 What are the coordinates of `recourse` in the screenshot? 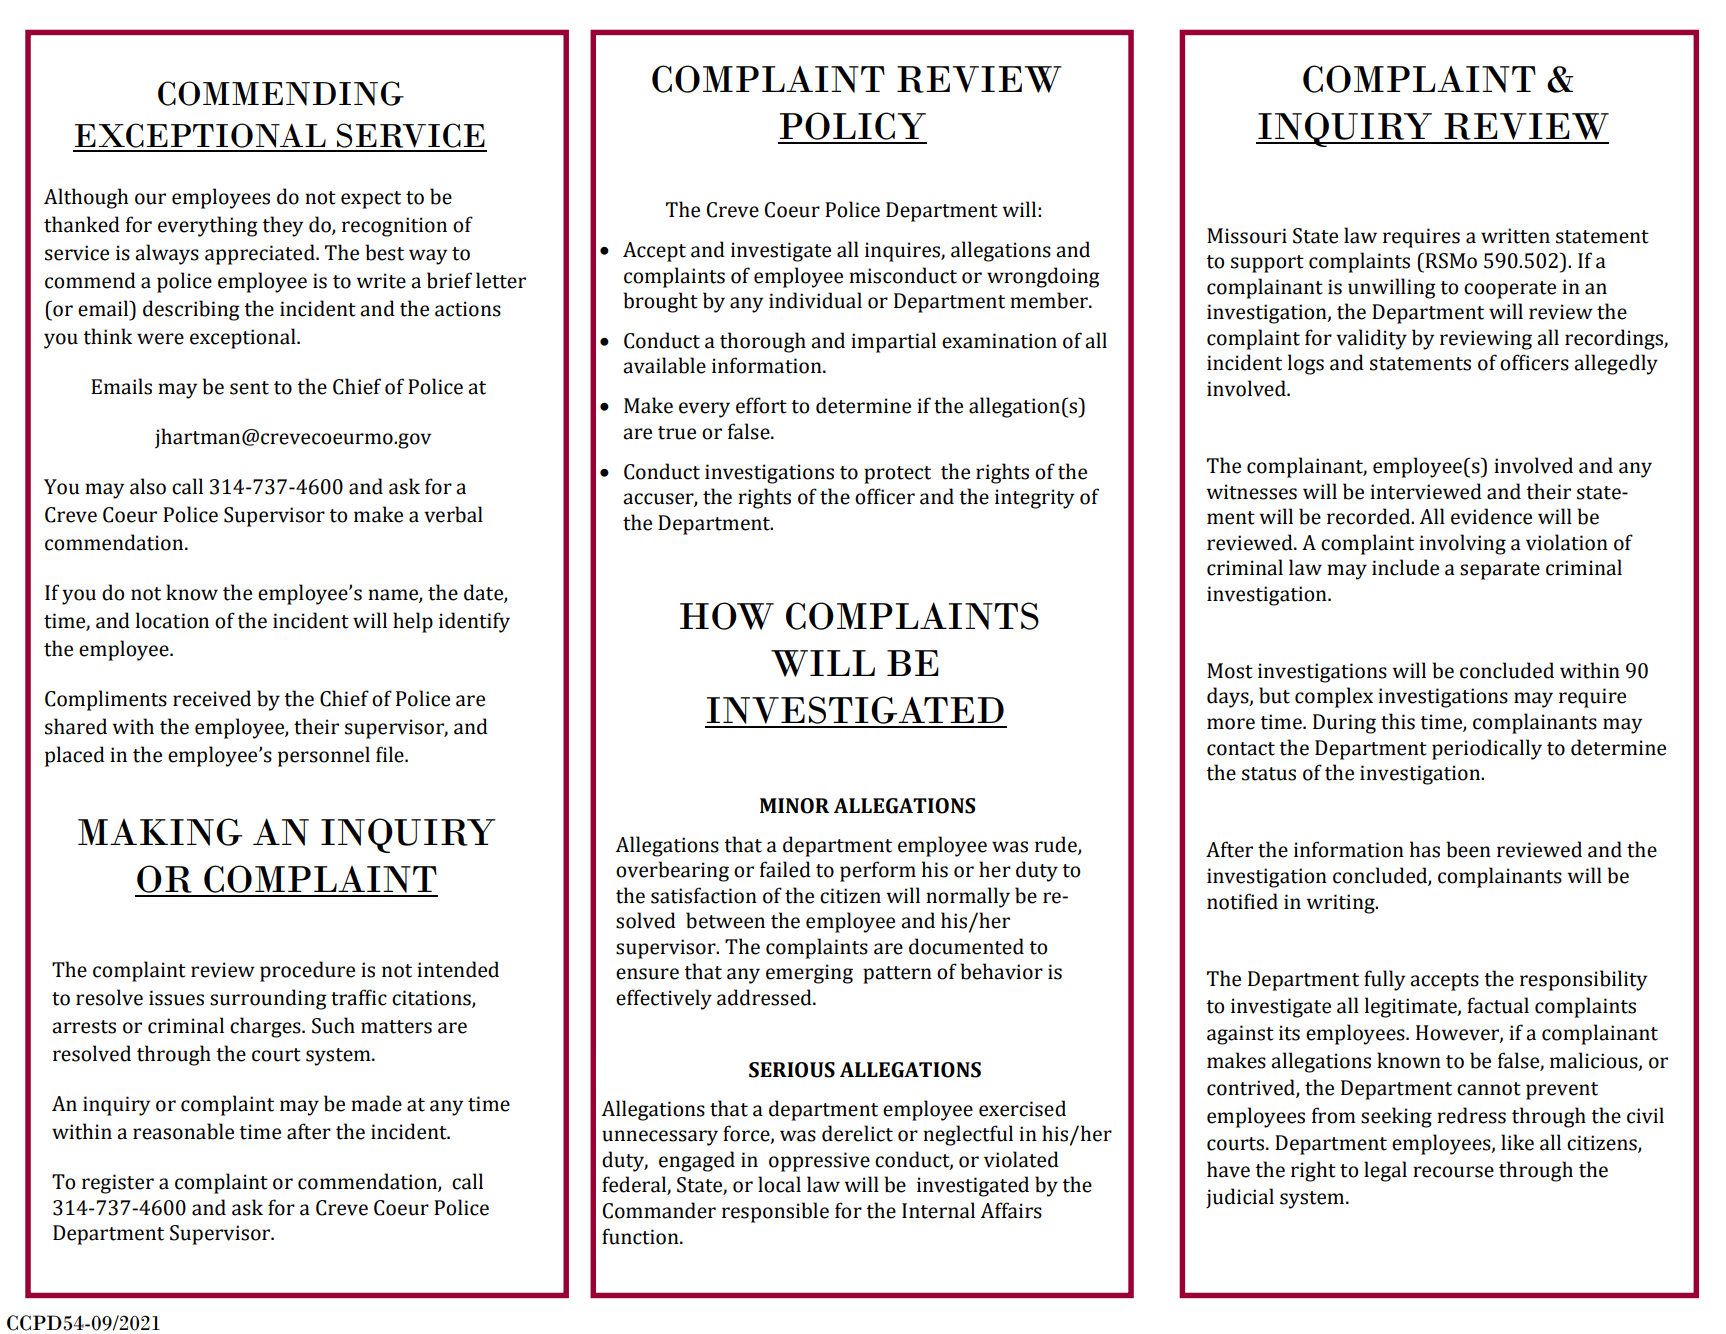 It's located at (1453, 1172).
